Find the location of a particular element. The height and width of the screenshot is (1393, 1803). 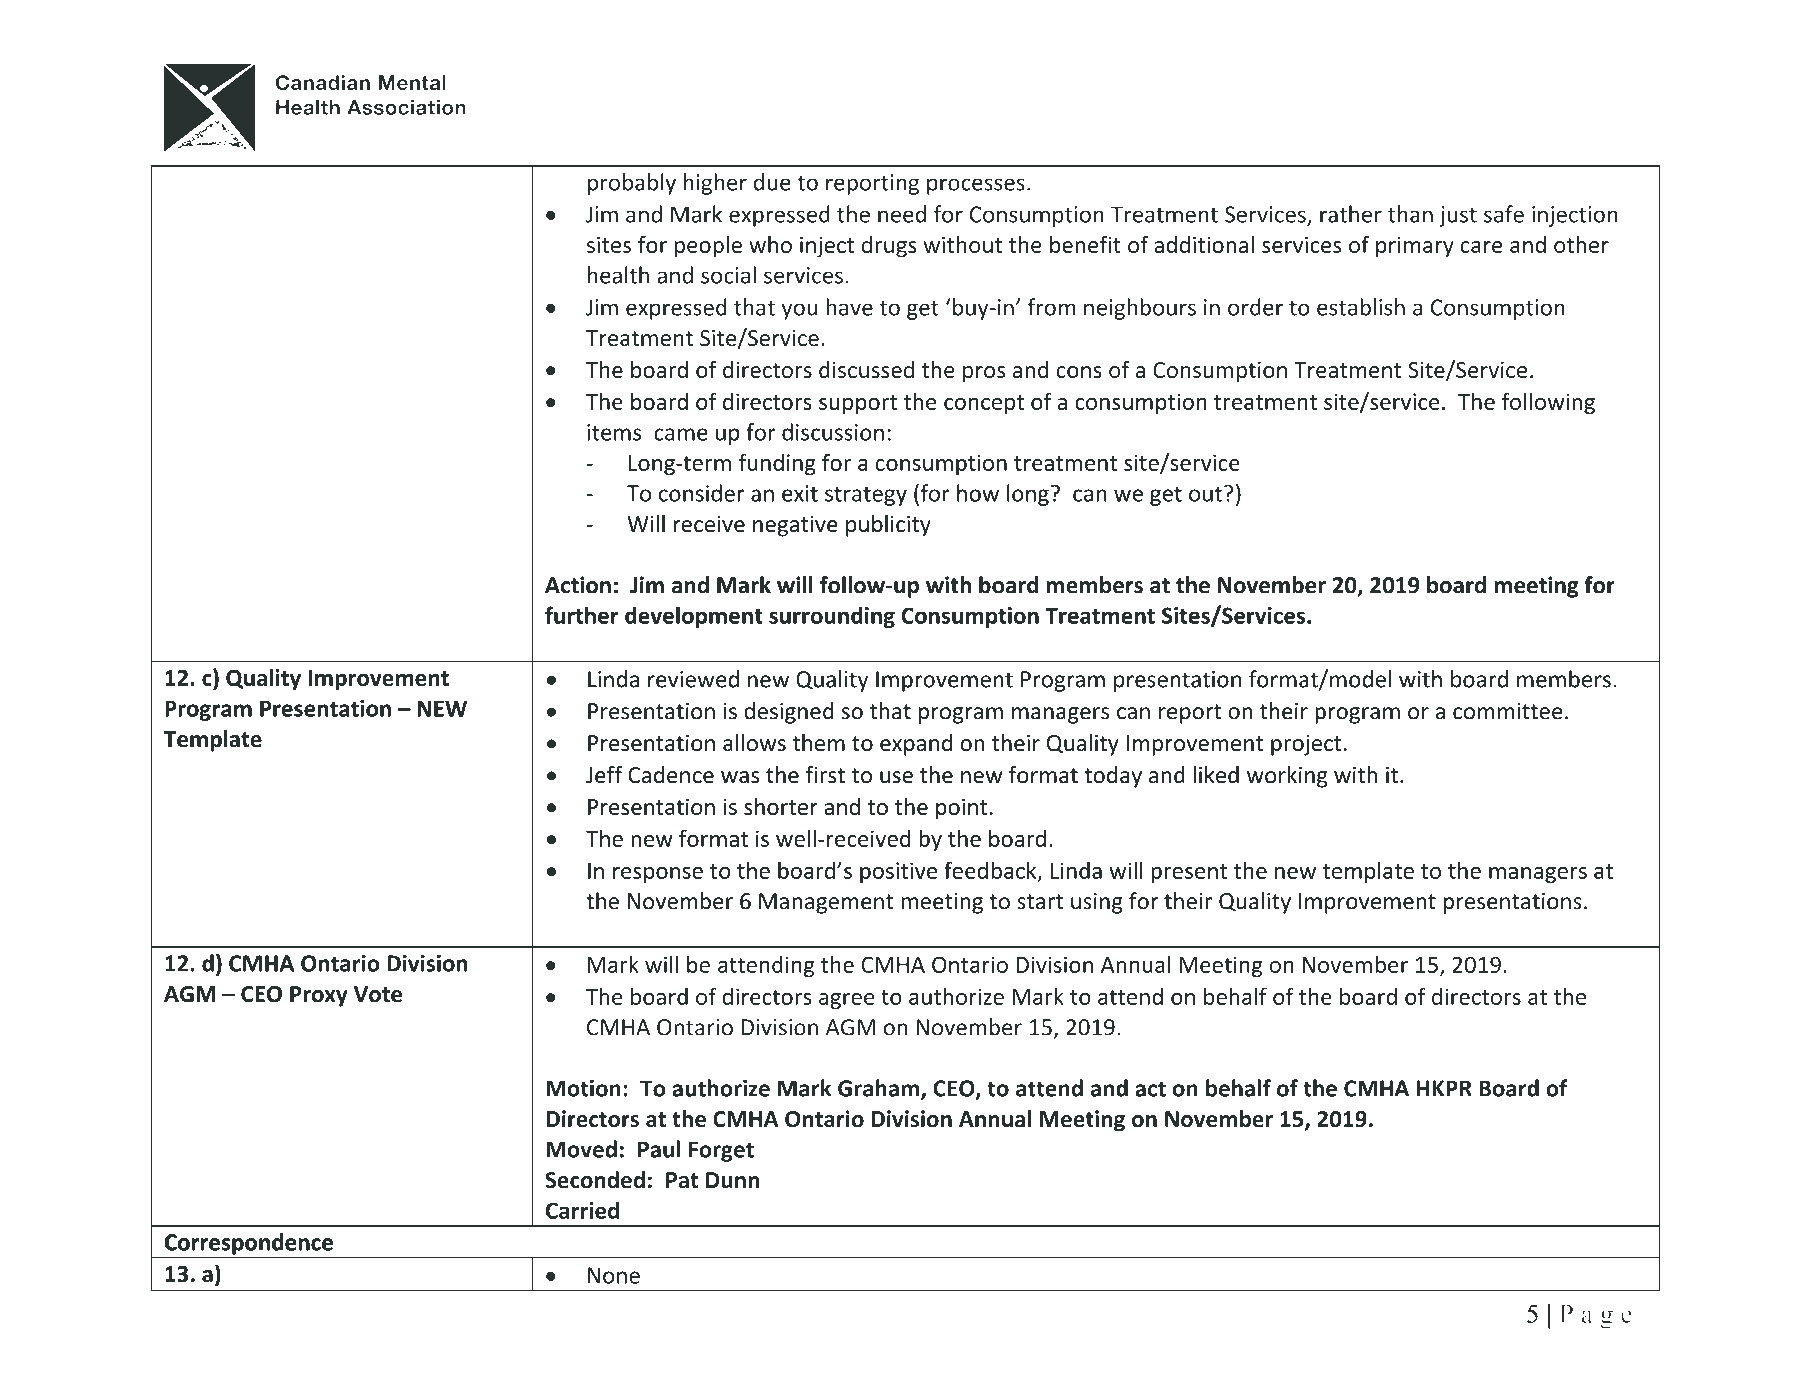

Correspondence is located at coordinates (249, 1244).
